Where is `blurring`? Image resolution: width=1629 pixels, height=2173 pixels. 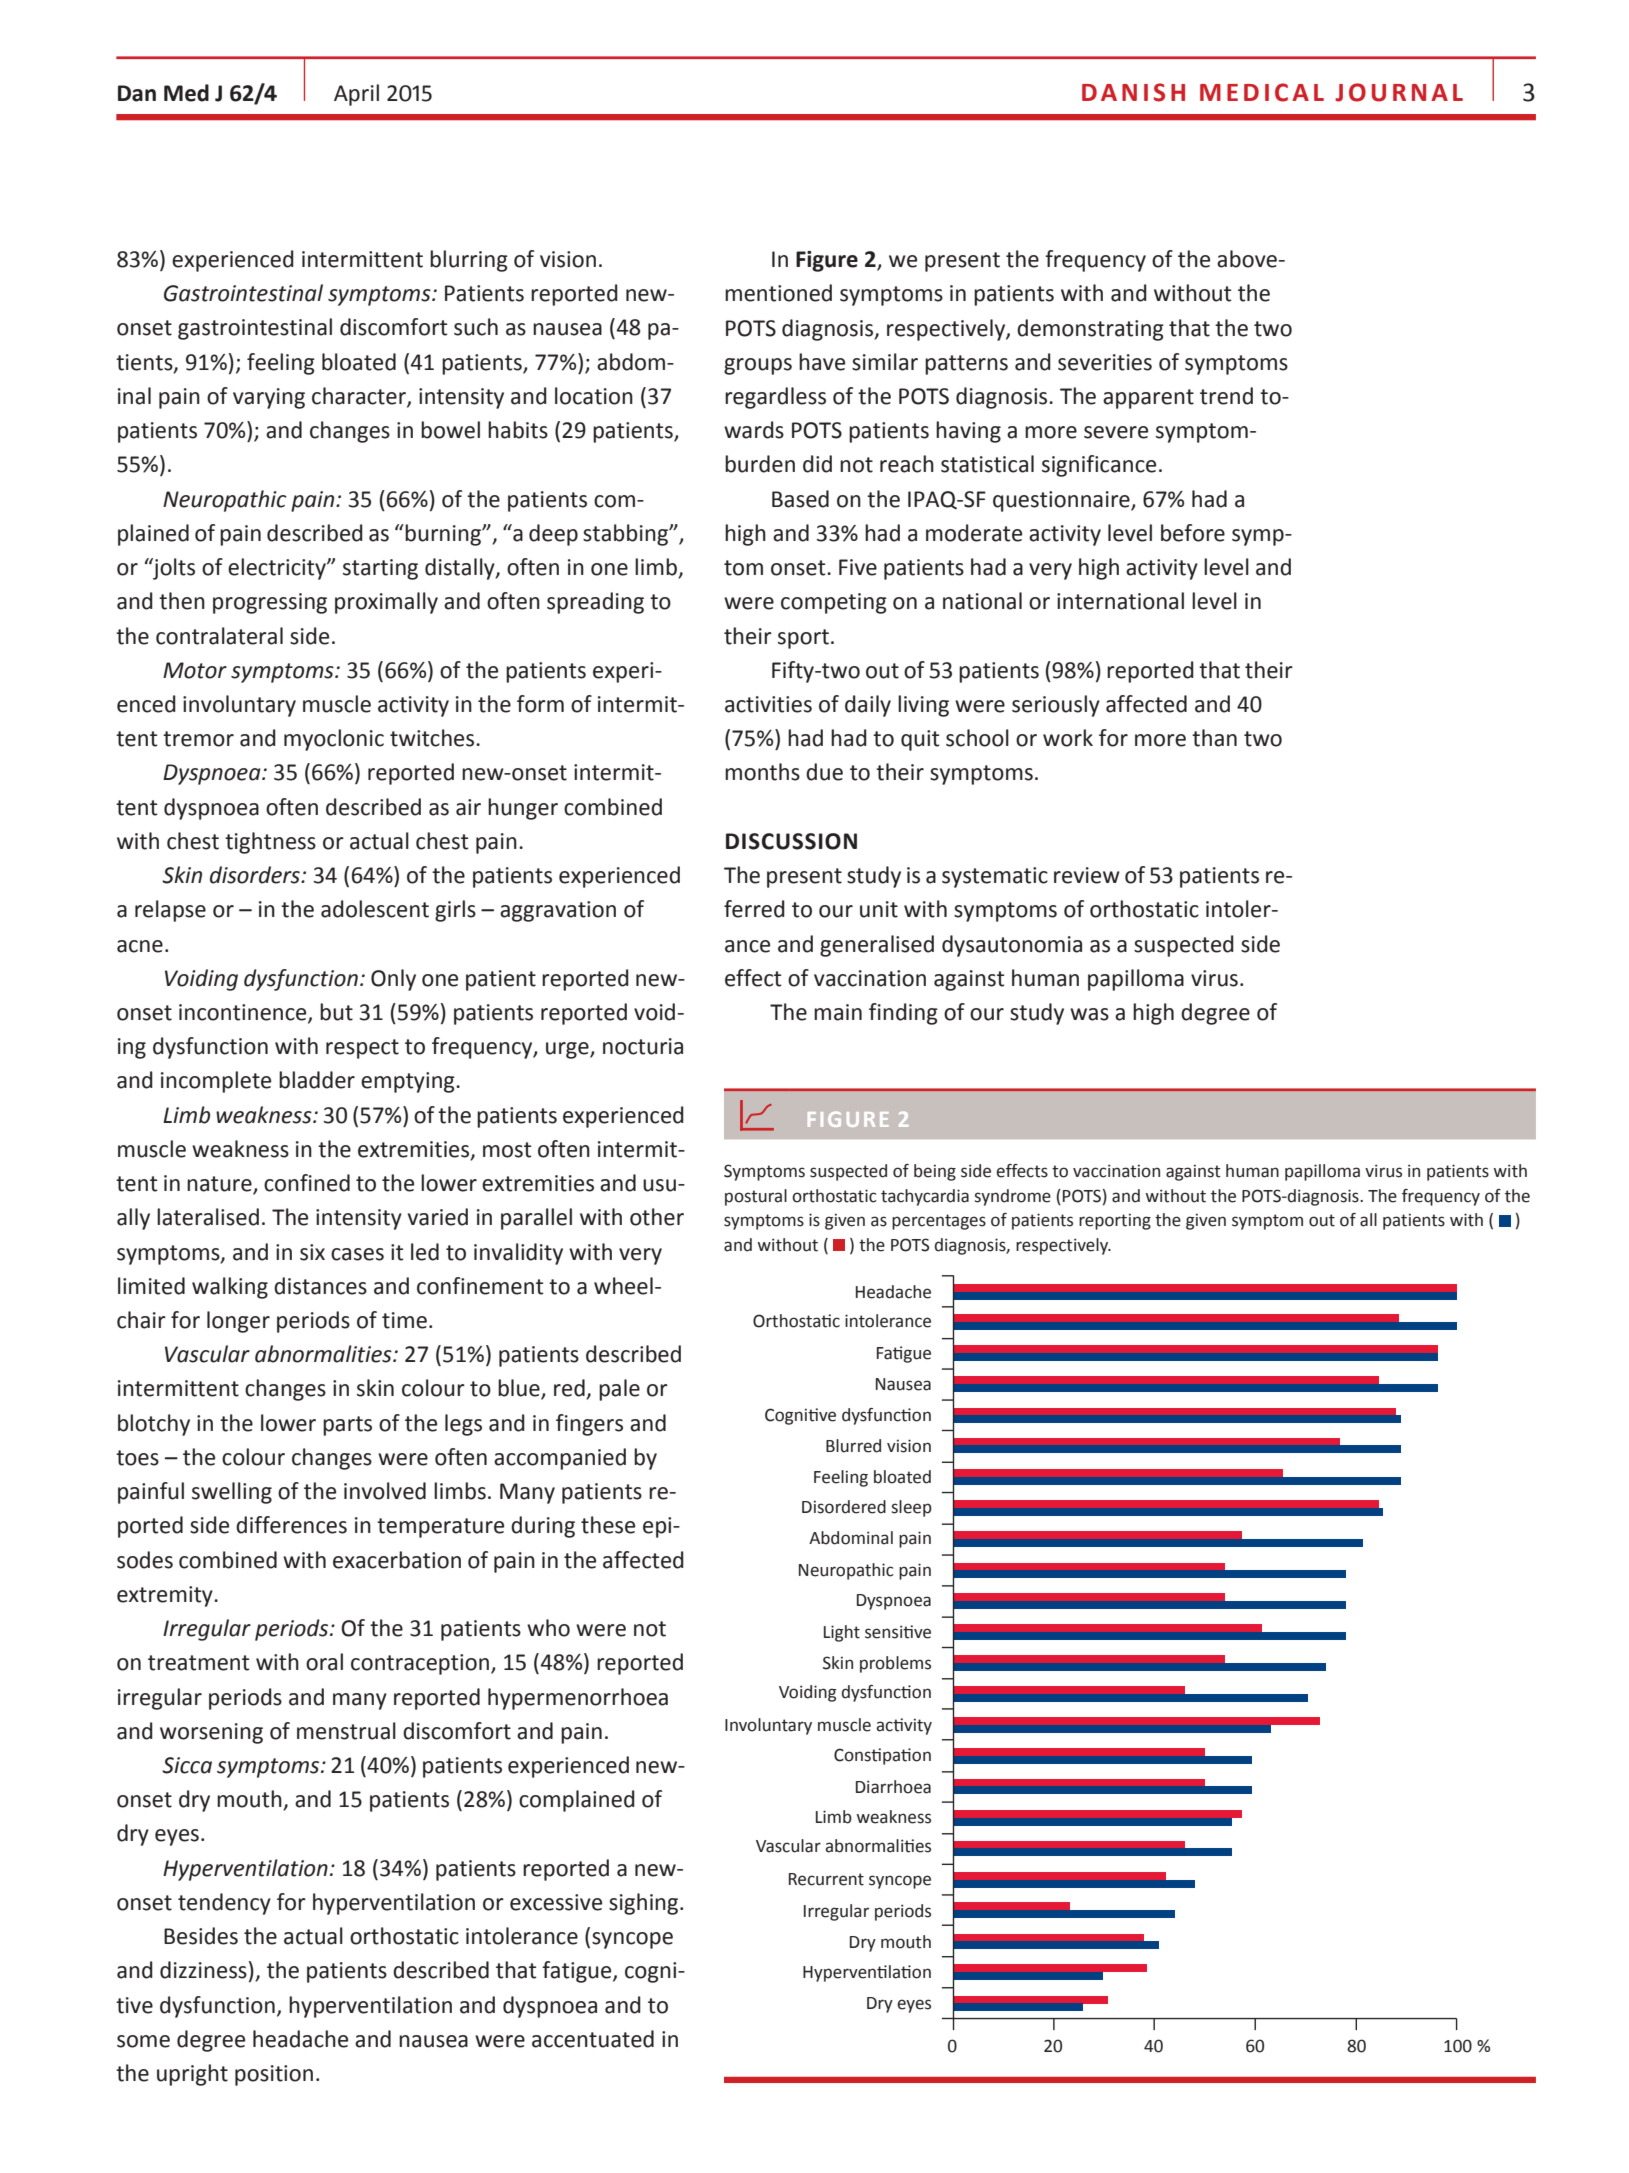
blurring is located at coordinates (469, 261).
